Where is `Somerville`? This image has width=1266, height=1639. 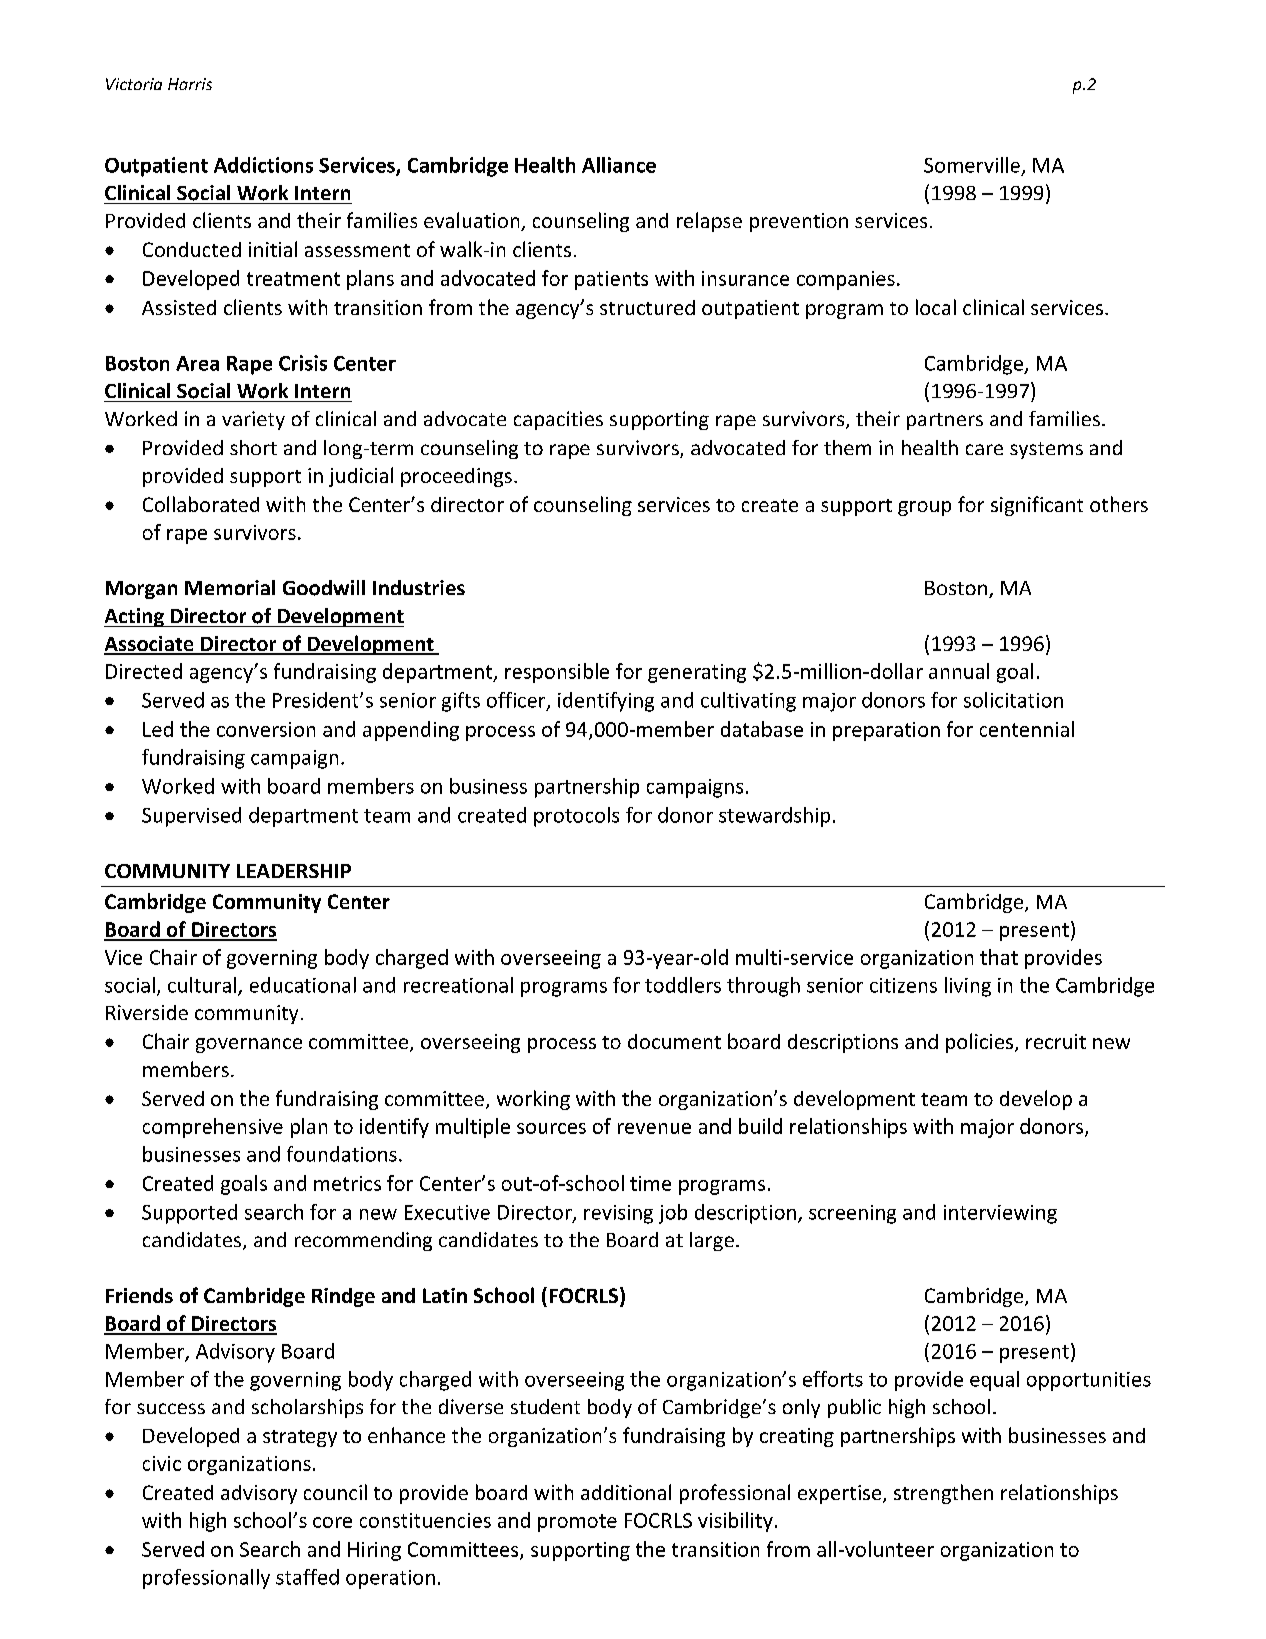
Somerville is located at coordinates (972, 165).
